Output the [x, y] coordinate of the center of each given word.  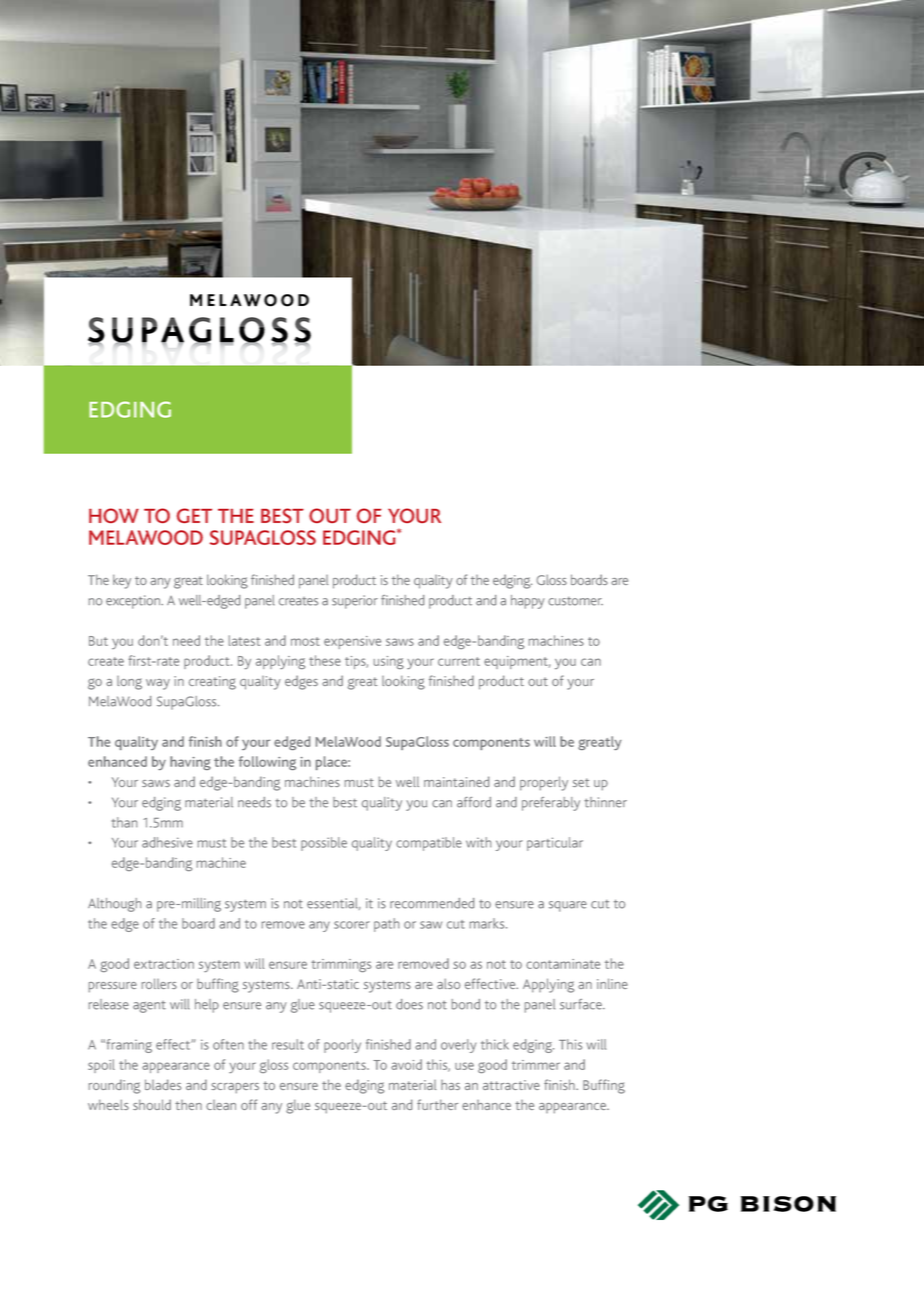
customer [575, 601]
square [568, 906]
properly [544, 783]
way [158, 684]
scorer [352, 925]
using [389, 662]
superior [355, 602]
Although [114, 905]
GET [194, 515]
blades [163, 1084]
